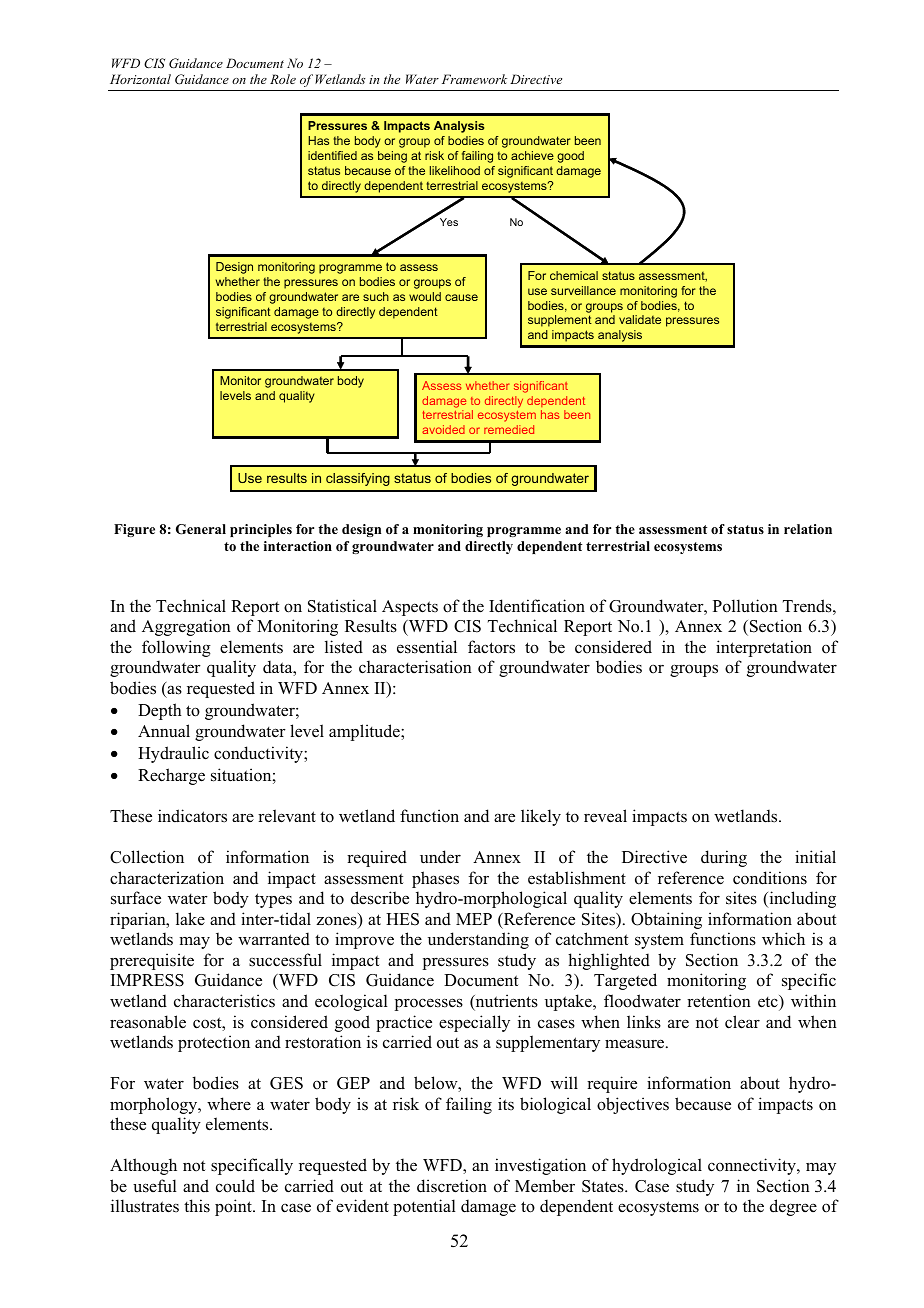  What do you see at coordinates (753, 1166) in the document?
I see `connectivity` at bounding box center [753, 1166].
